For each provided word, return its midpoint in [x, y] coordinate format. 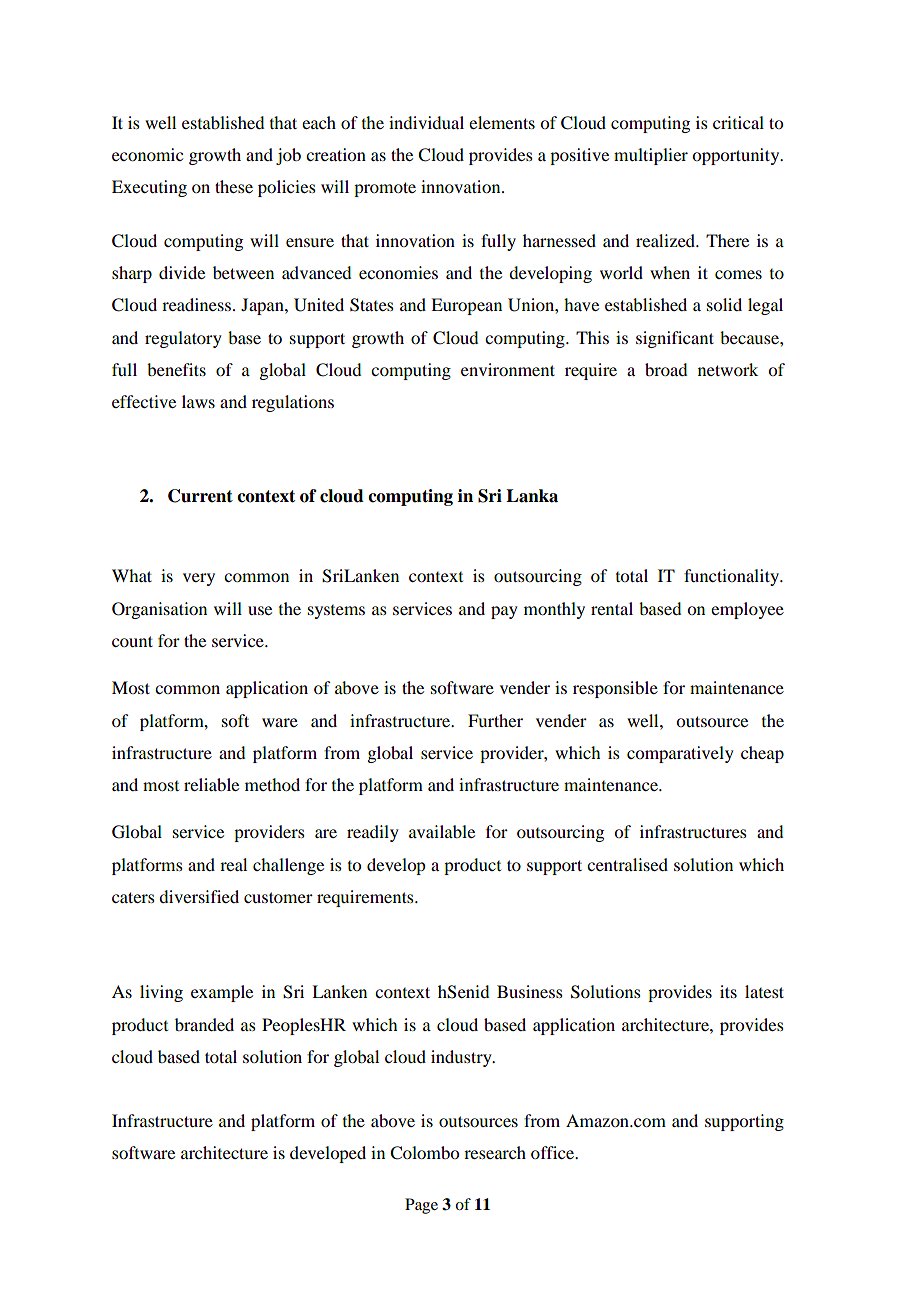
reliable [211, 784]
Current [200, 496]
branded [204, 1024]
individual [426, 122]
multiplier [651, 156]
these [234, 186]
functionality [732, 577]
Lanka [532, 496]
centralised [627, 864]
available [442, 831]
